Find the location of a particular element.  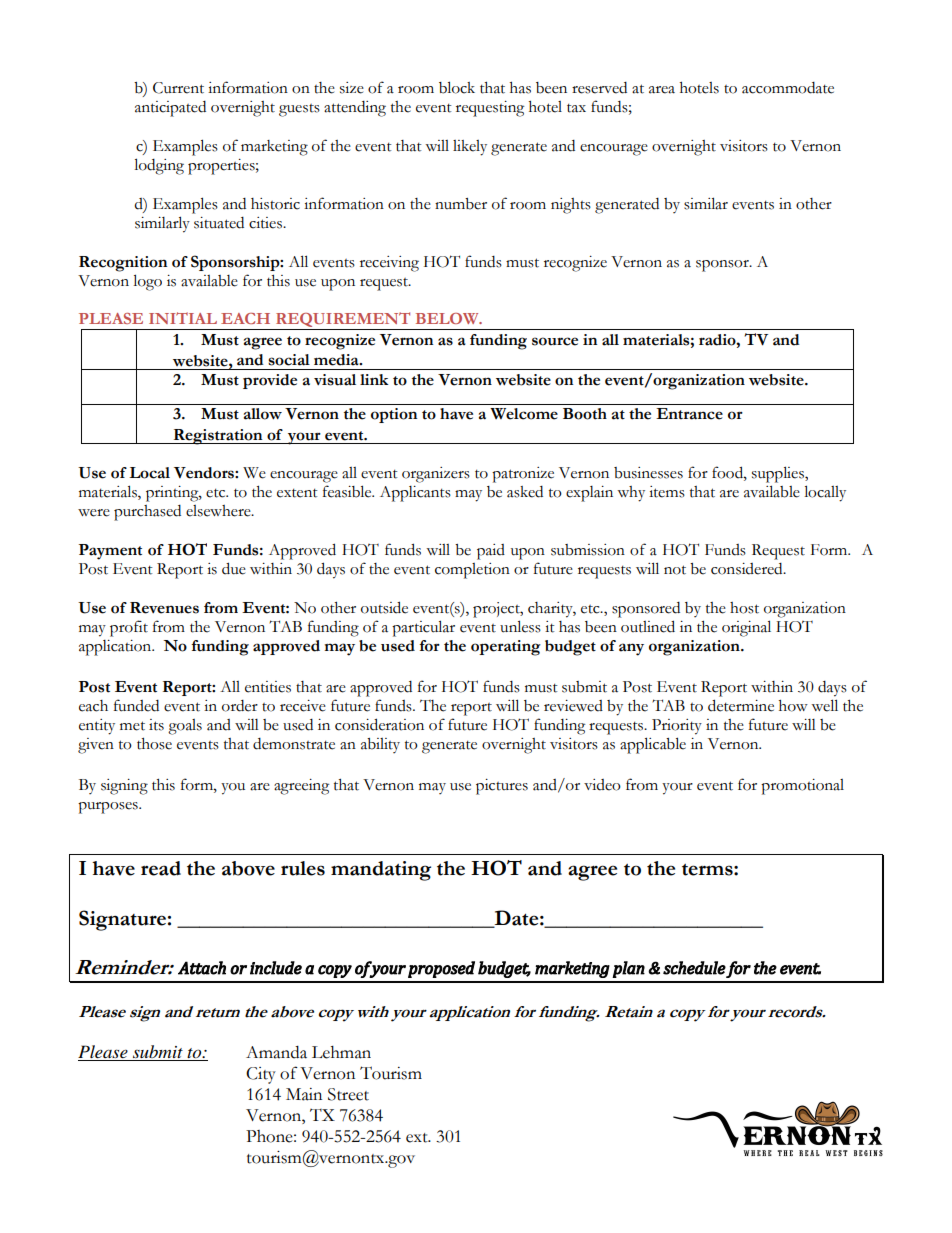

area is located at coordinates (662, 90).
